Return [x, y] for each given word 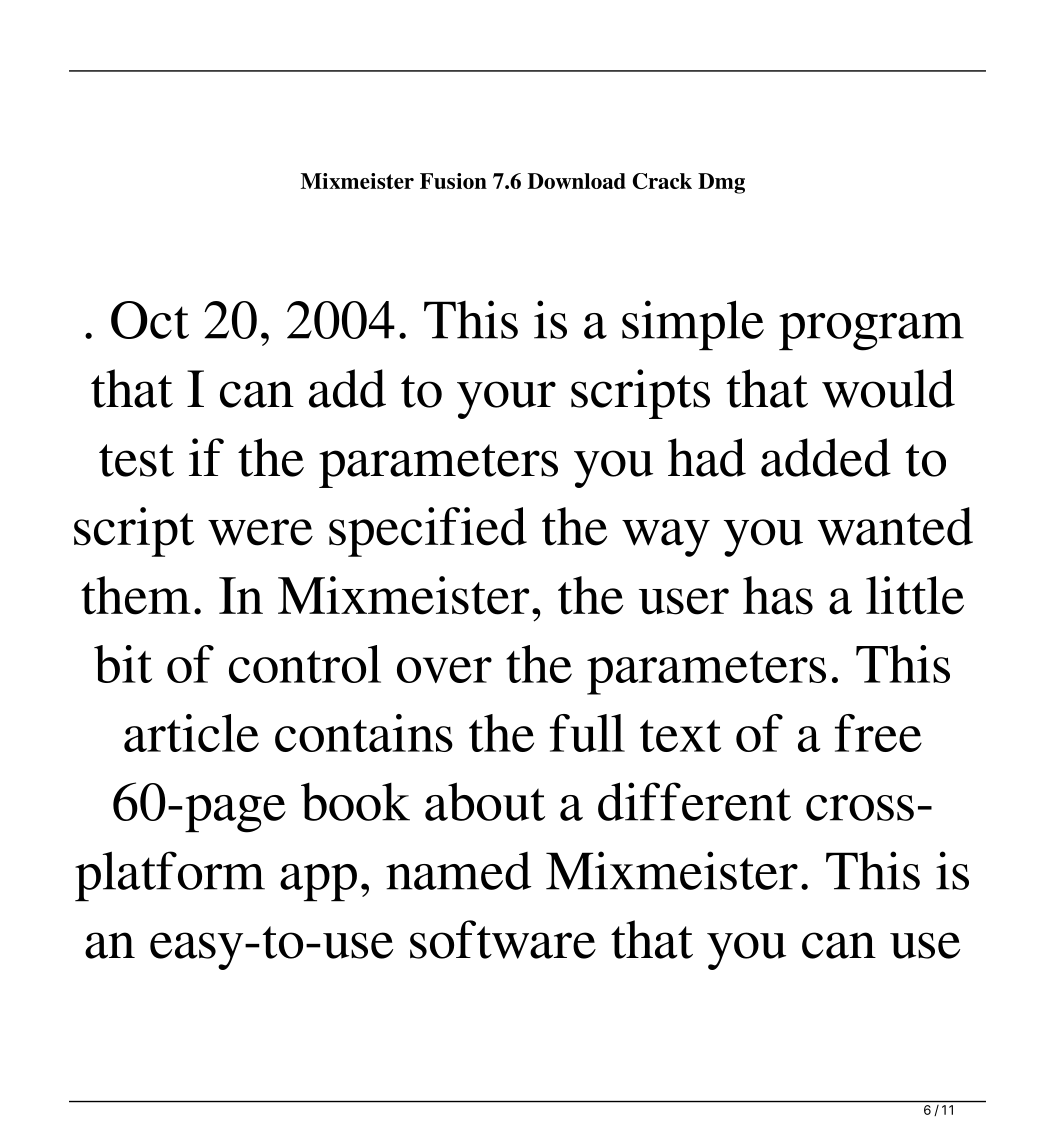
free [878, 733]
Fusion [453, 181]
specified [428, 532]
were [260, 532]
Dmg [721, 183]
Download [577, 181]
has [778, 595]
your [506, 400]
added [826, 457]
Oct [150, 320]
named [458, 871]
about [485, 801]
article [191, 733]
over [444, 670]
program [871, 332]
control [305, 664]
